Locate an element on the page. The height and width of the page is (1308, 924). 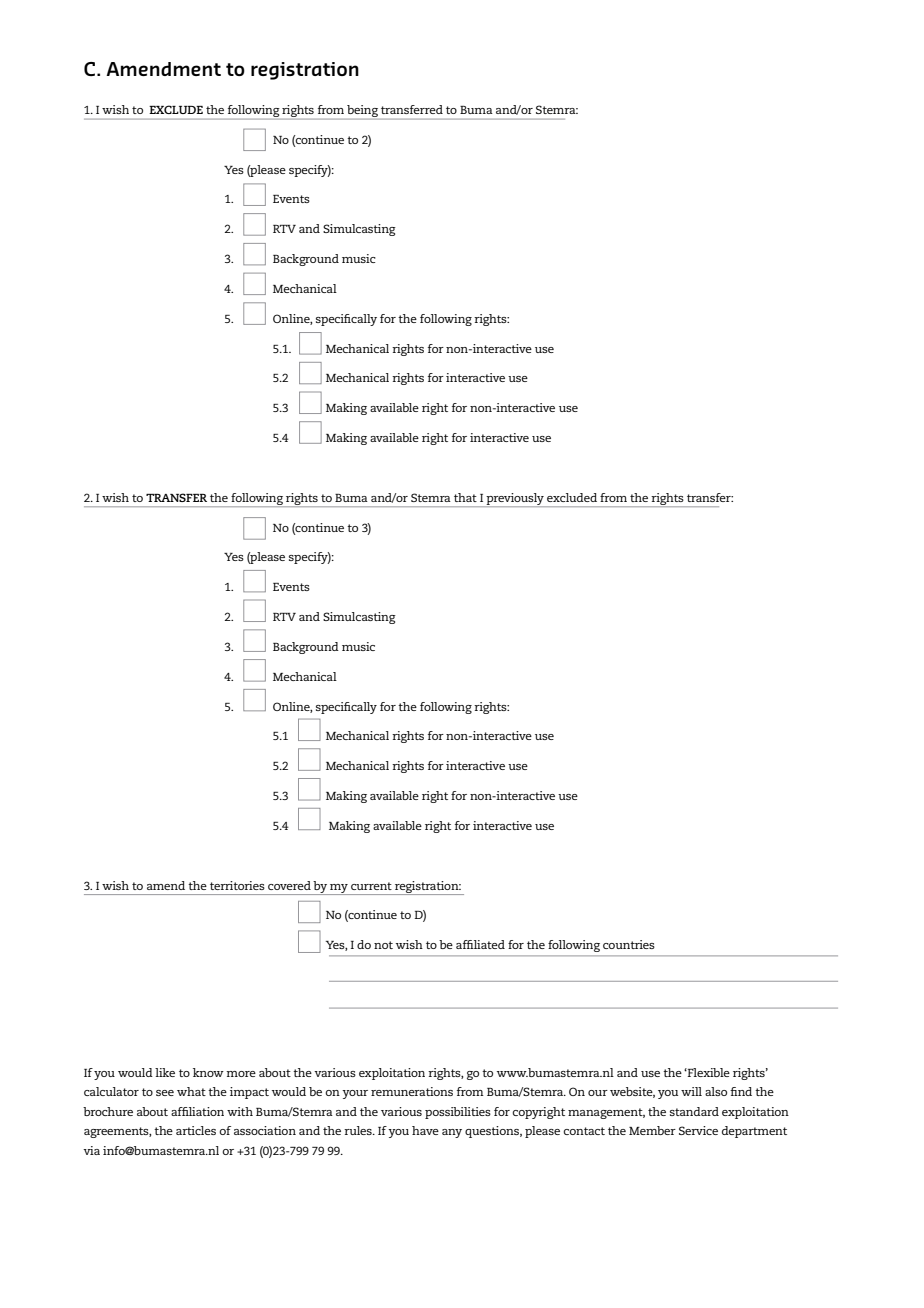
that is located at coordinates (465, 497).
